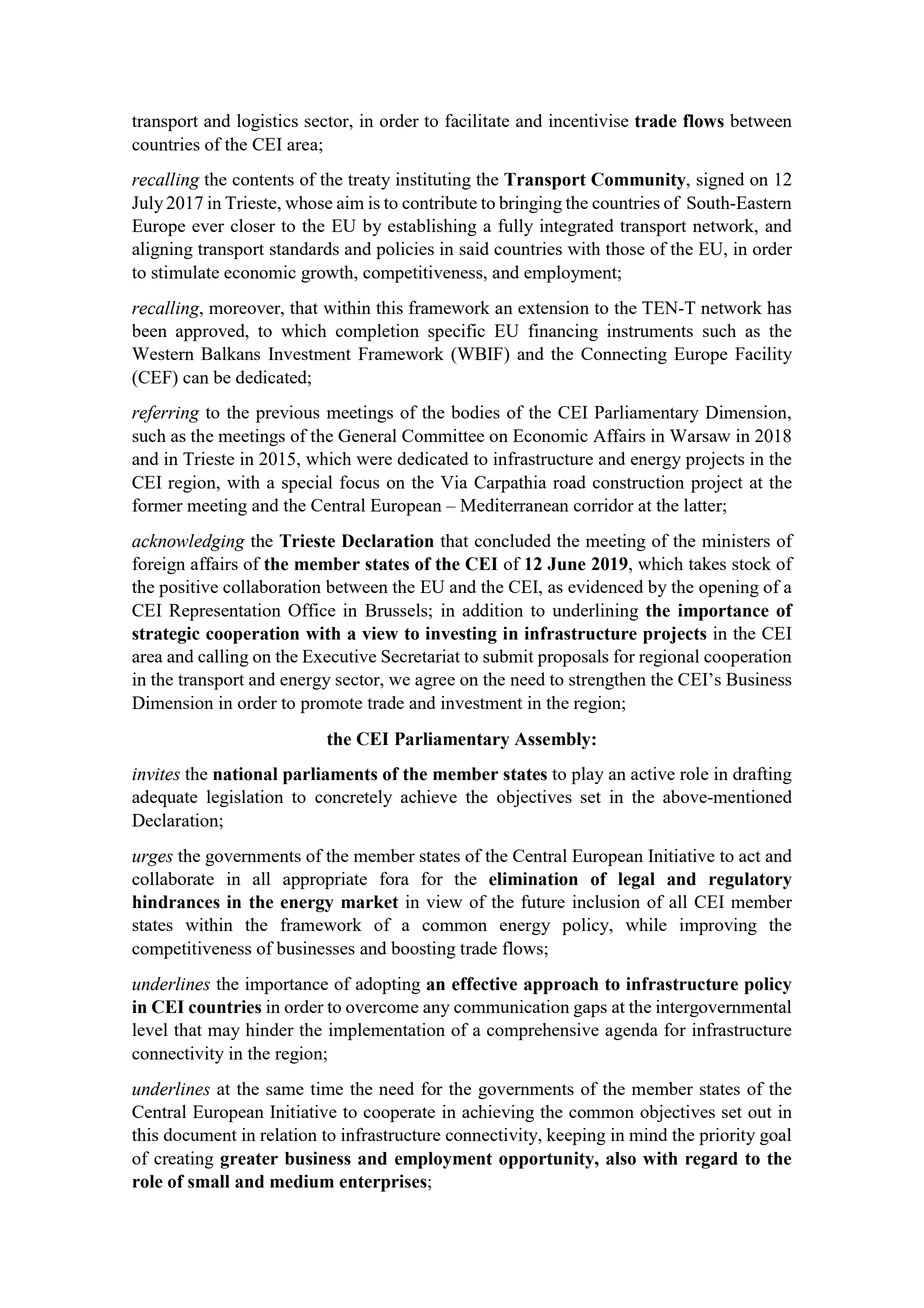 The height and width of the image is (1308, 924). I want to click on active, so click(653, 773).
